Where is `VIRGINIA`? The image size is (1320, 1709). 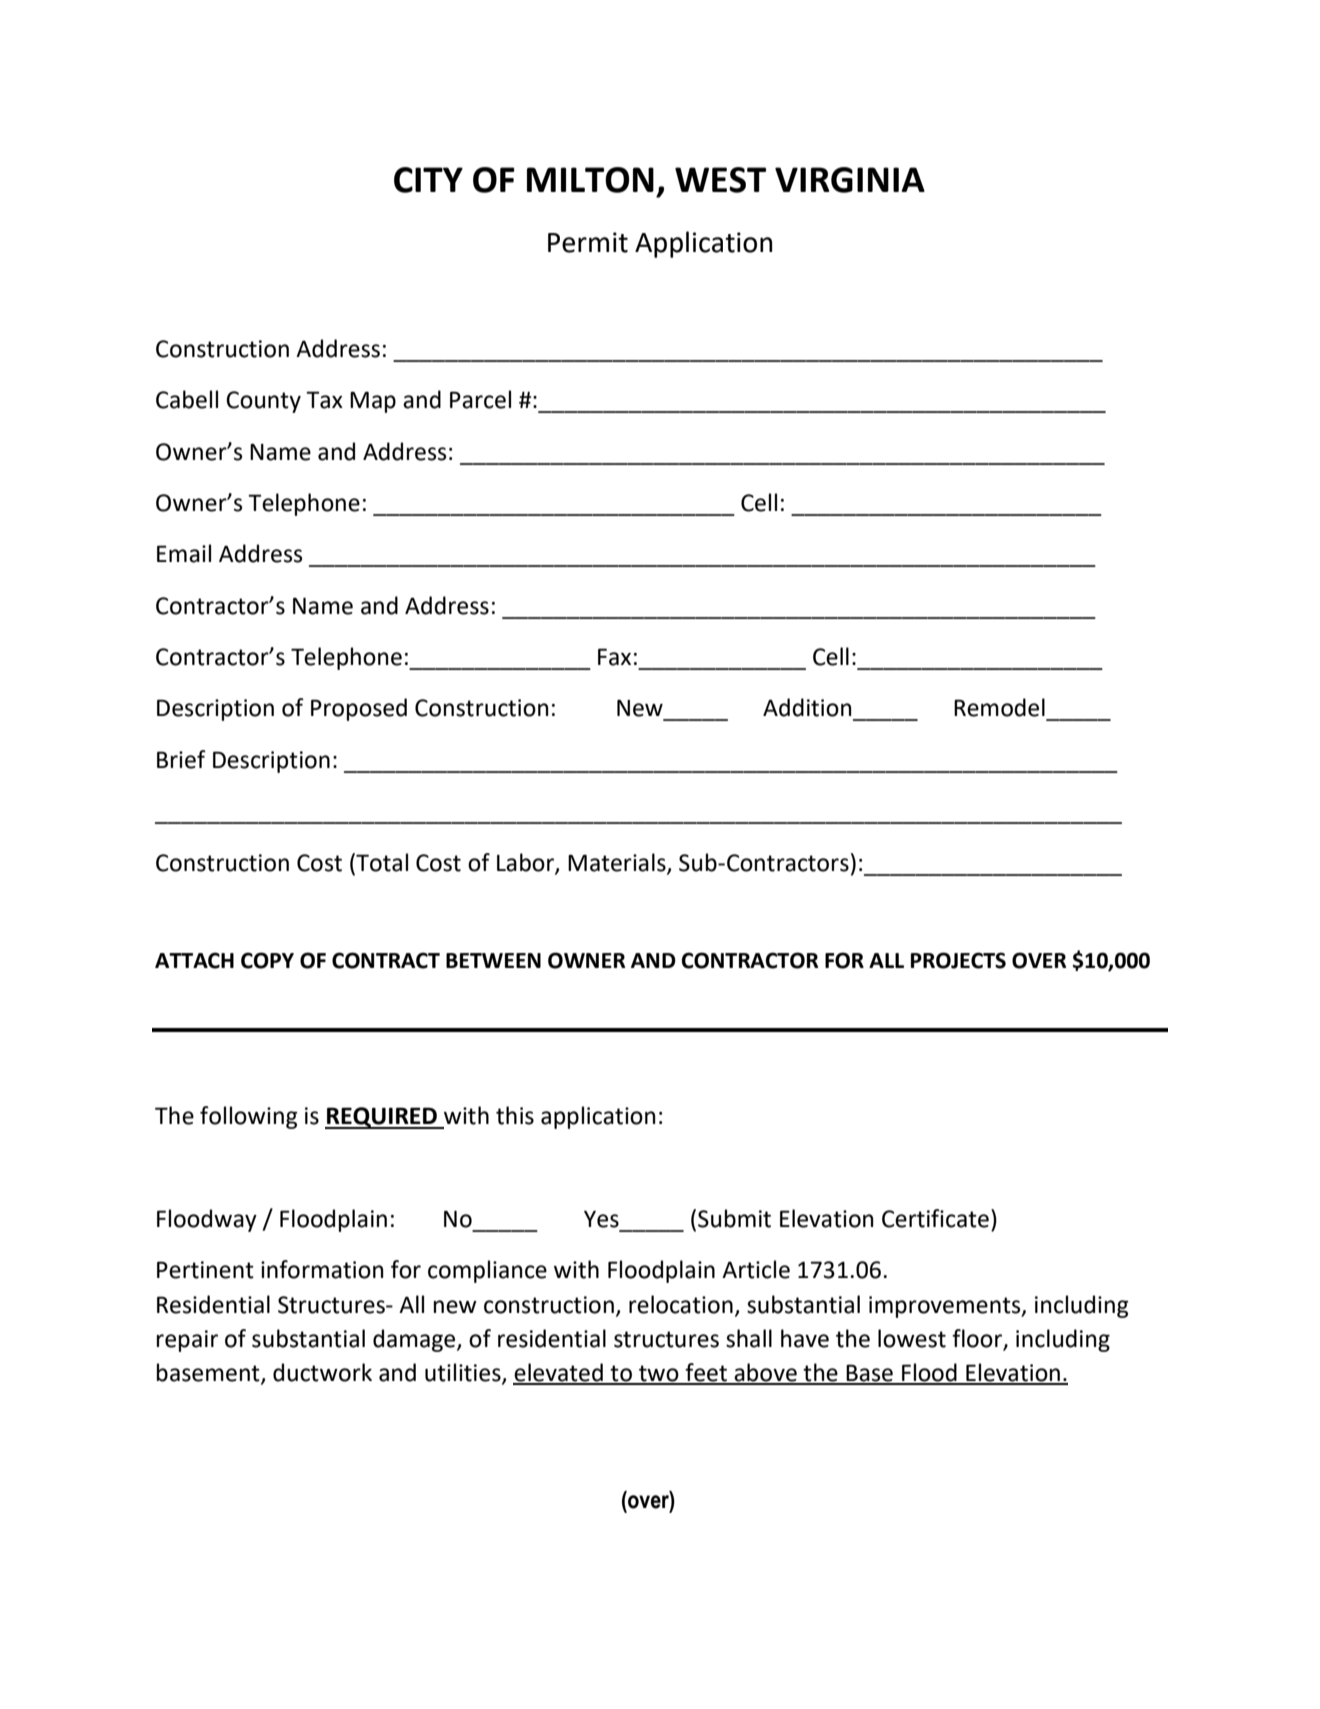 VIRGINIA is located at coordinates (850, 180).
